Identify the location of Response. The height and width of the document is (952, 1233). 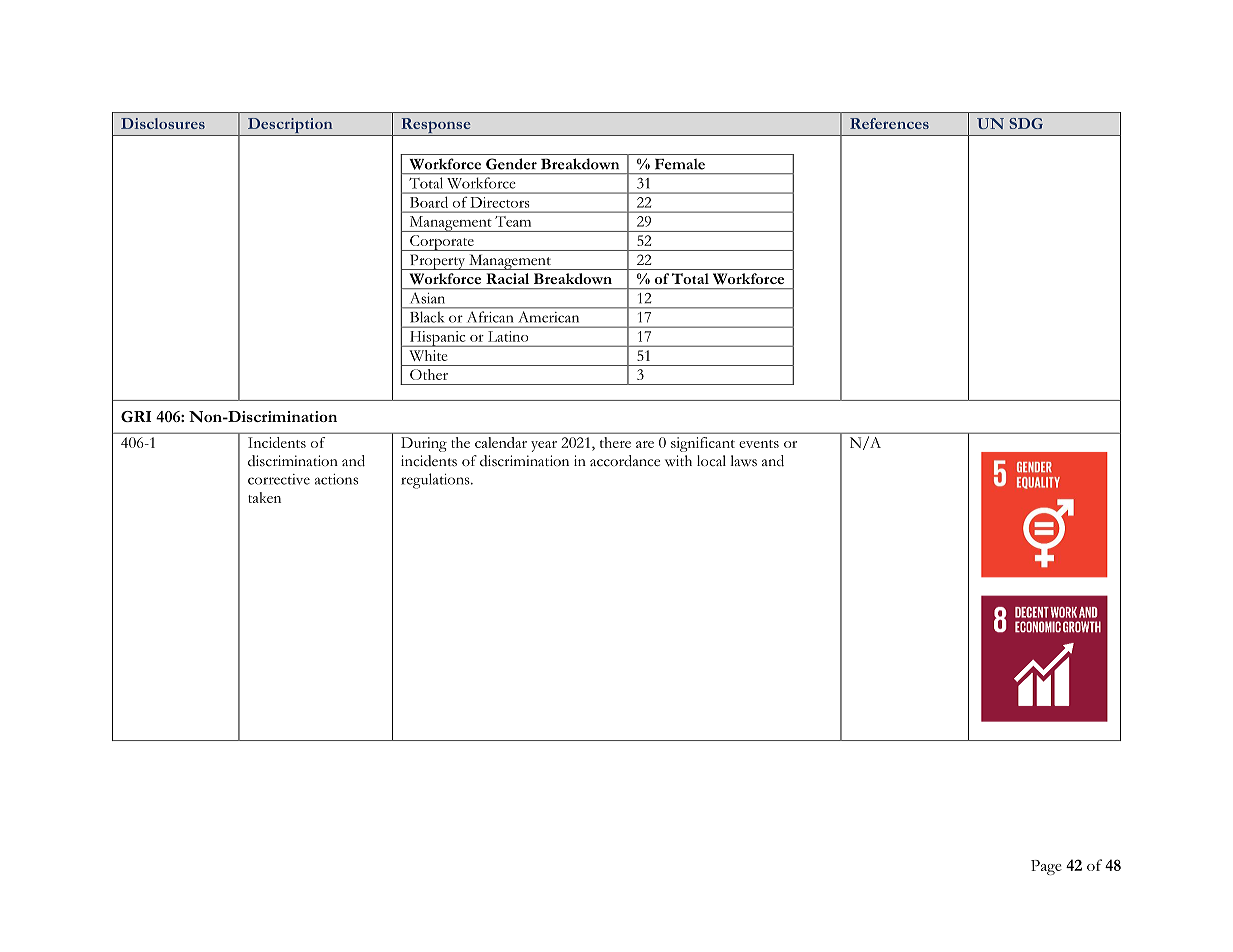
(436, 127).
